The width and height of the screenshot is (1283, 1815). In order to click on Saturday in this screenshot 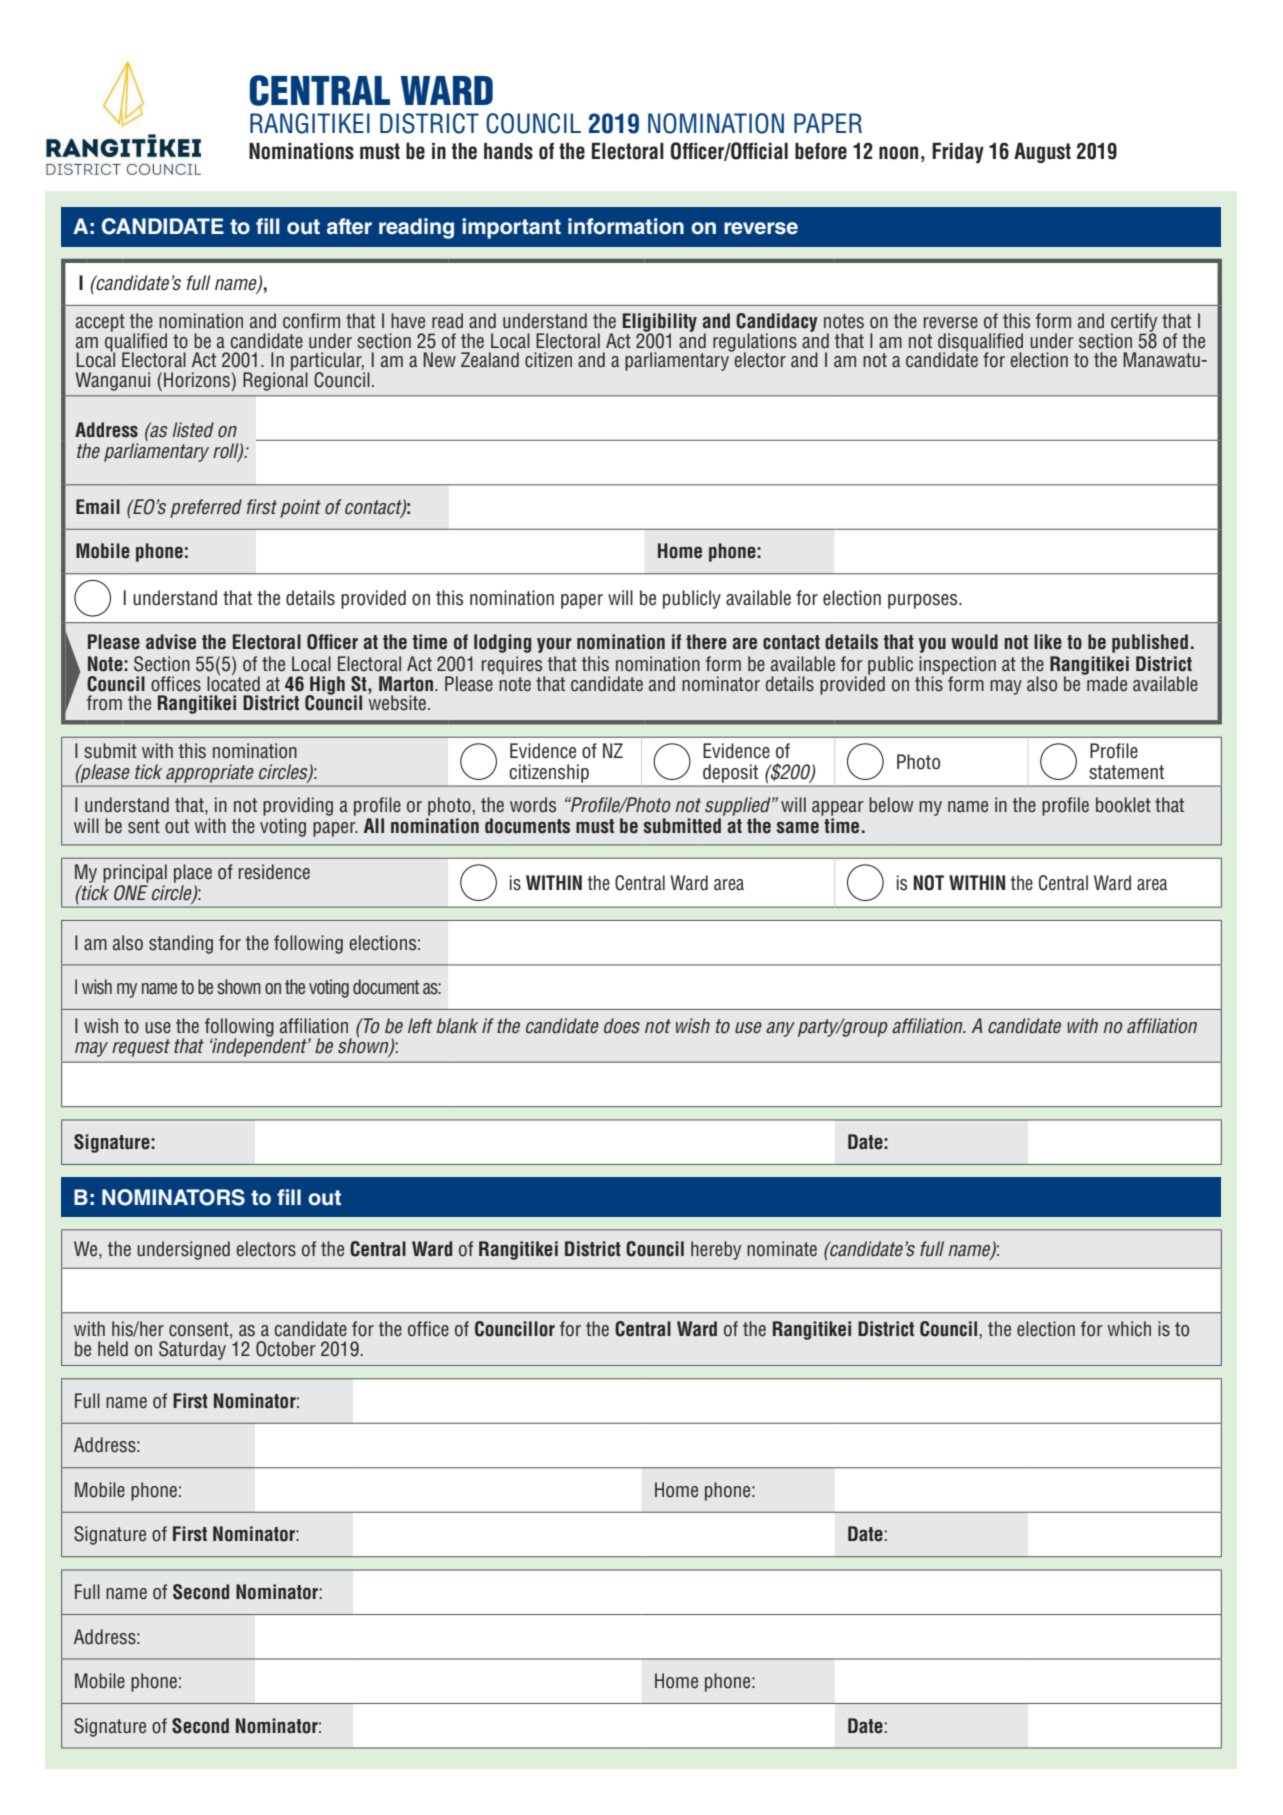, I will do `click(192, 1350)`.
